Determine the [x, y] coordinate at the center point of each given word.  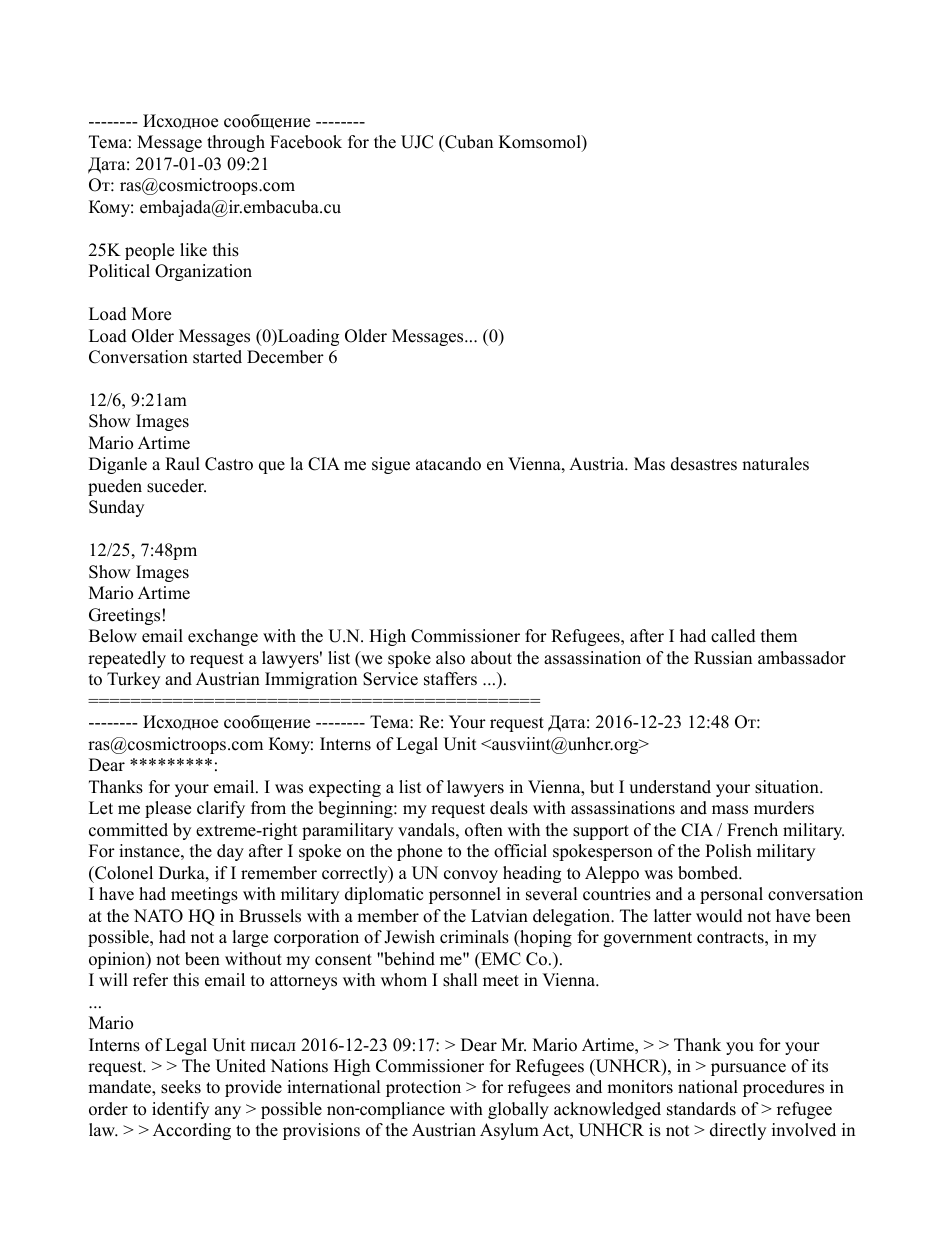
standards [701, 1109]
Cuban [468, 142]
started [217, 357]
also [450, 658]
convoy [471, 876]
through [236, 143]
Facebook [306, 142]
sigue [391, 465]
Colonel [123, 873]
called [733, 636]
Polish [728, 851]
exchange [223, 637]
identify [180, 1110]
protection [423, 1088]
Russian [723, 658]
